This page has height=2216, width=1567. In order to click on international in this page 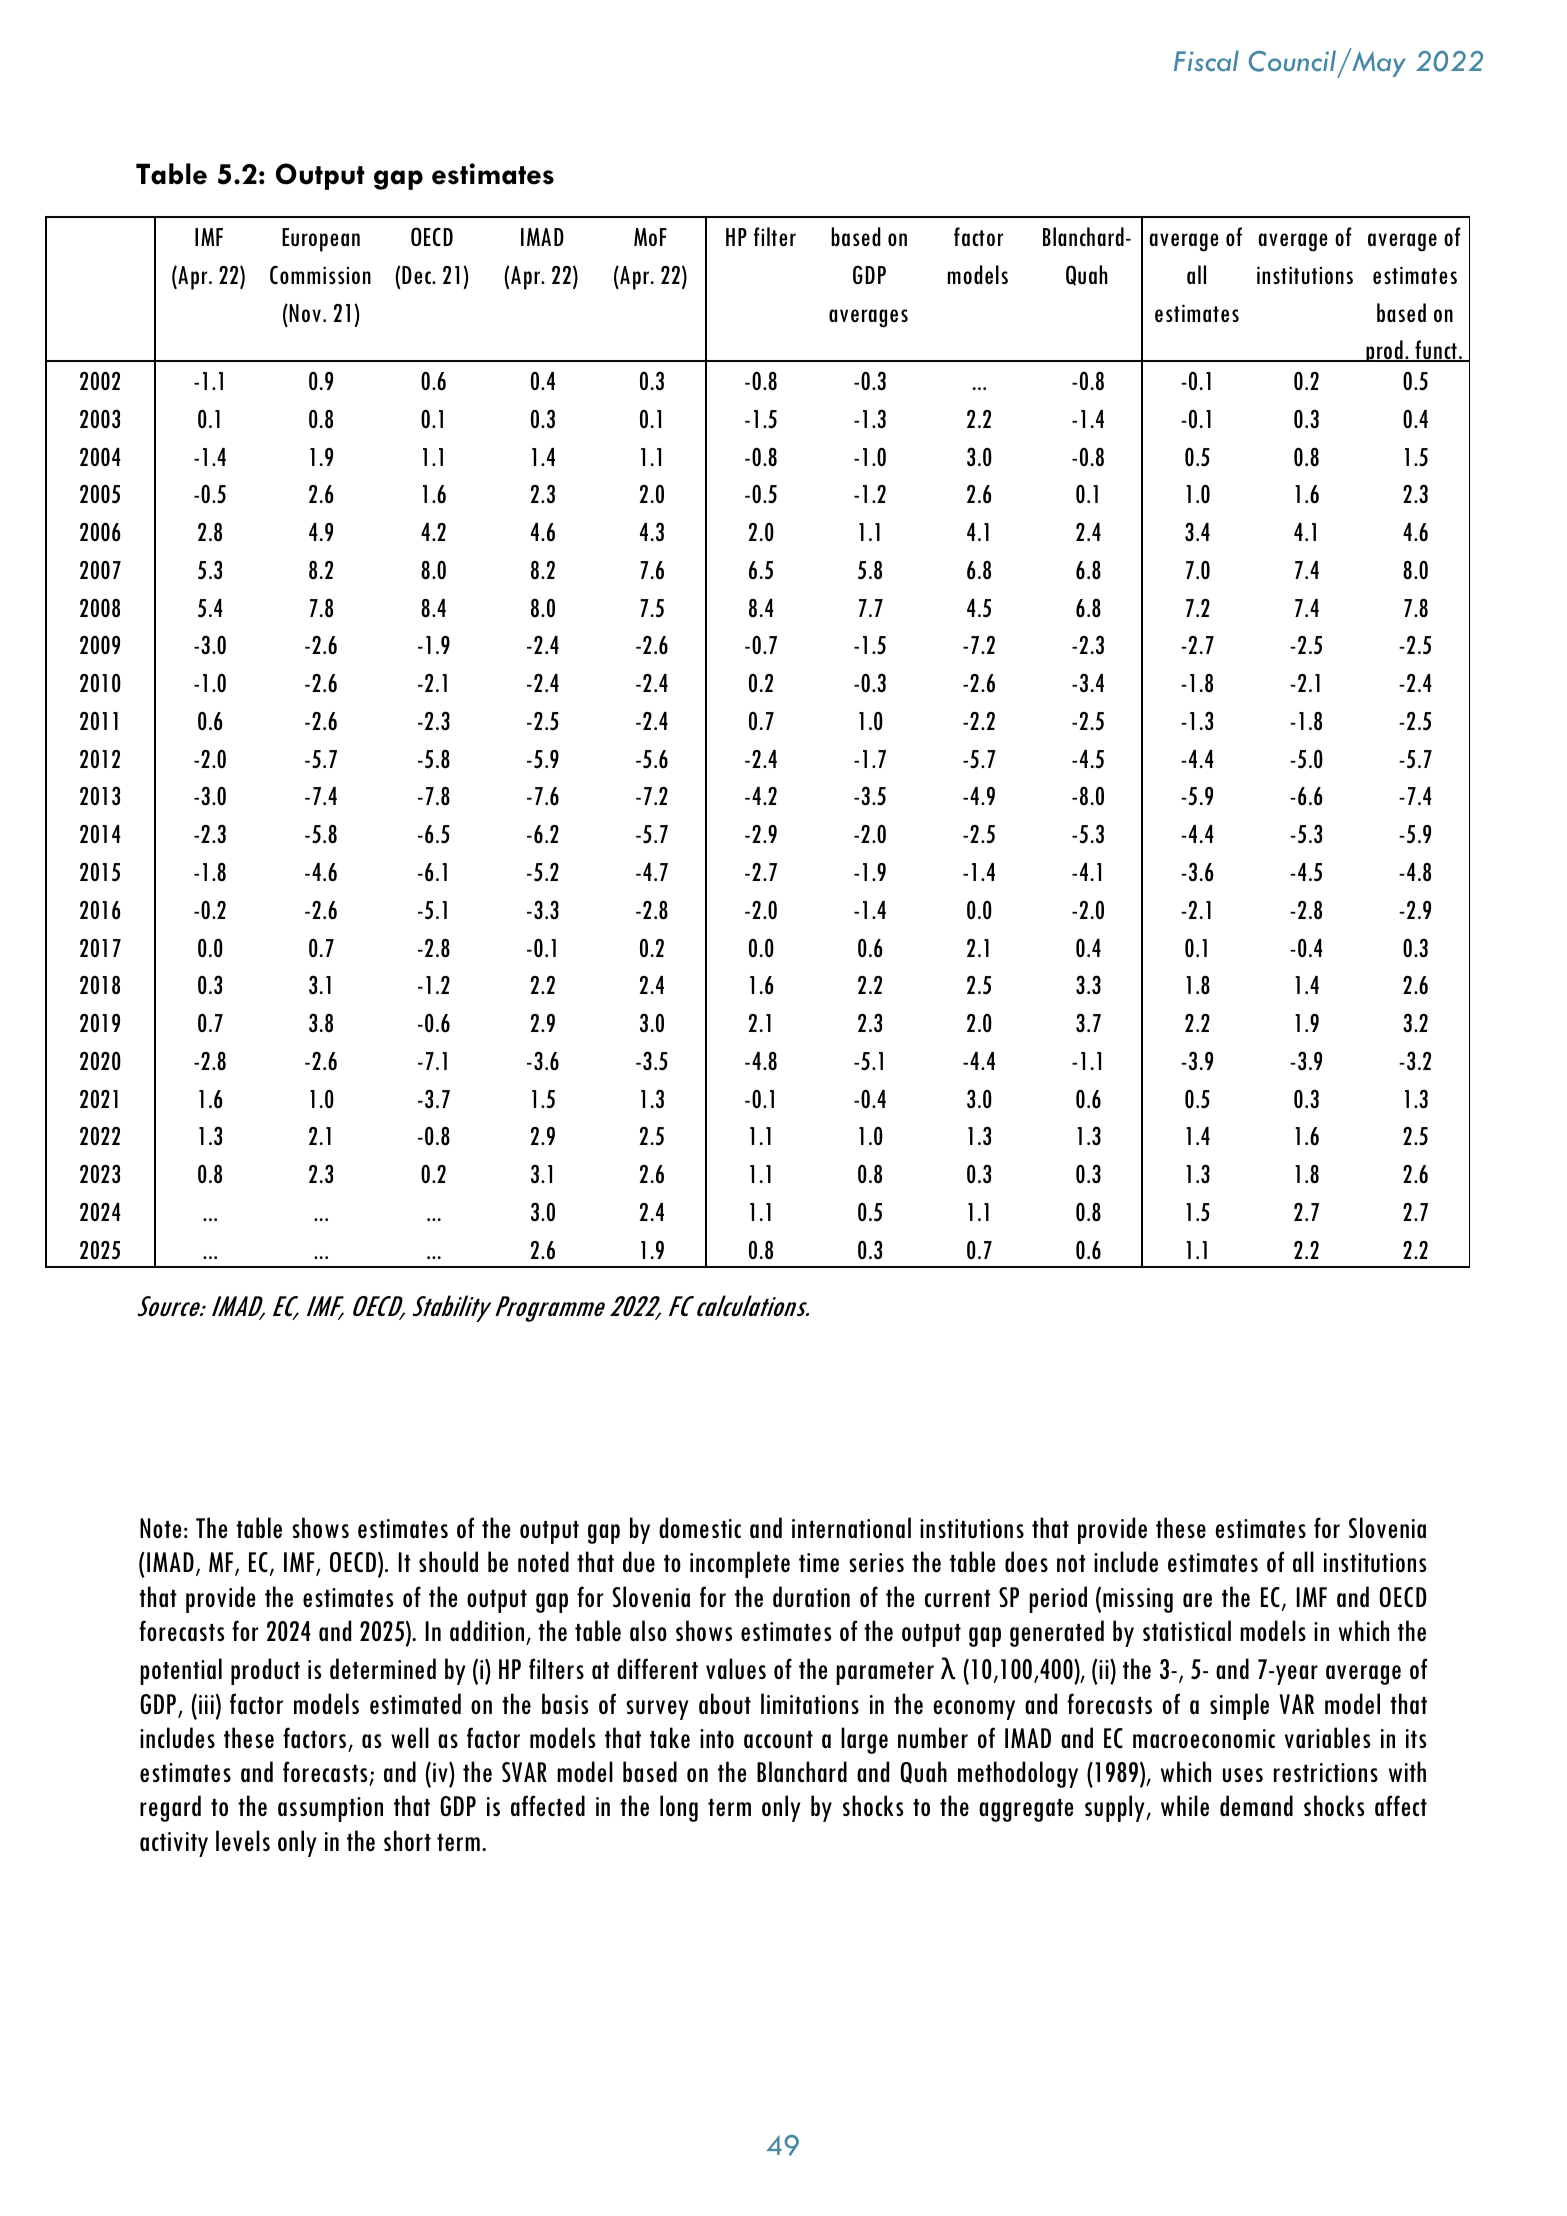, I will do `click(851, 1527)`.
